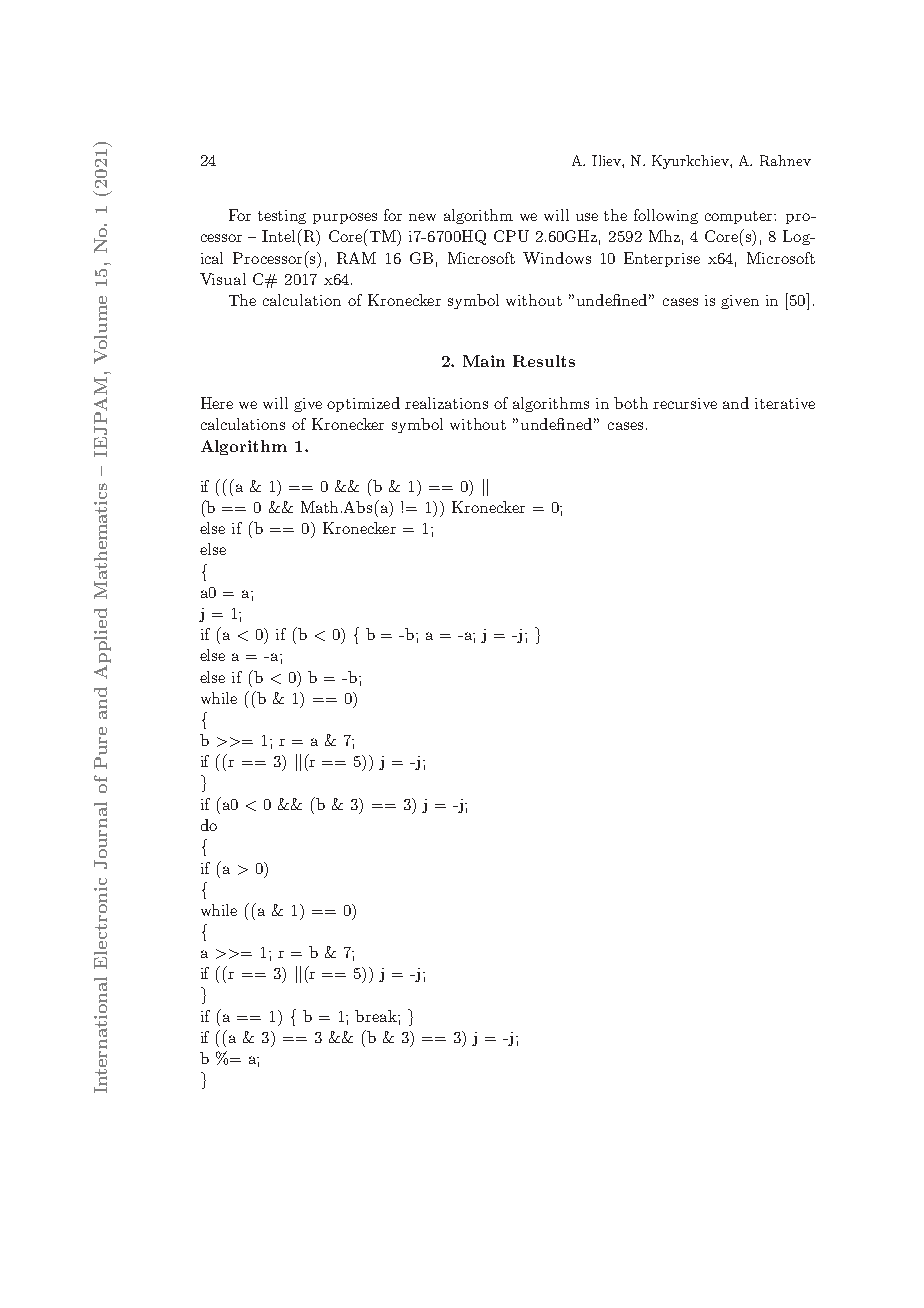 The height and width of the page is (1308, 924). I want to click on recursive, so click(685, 403).
